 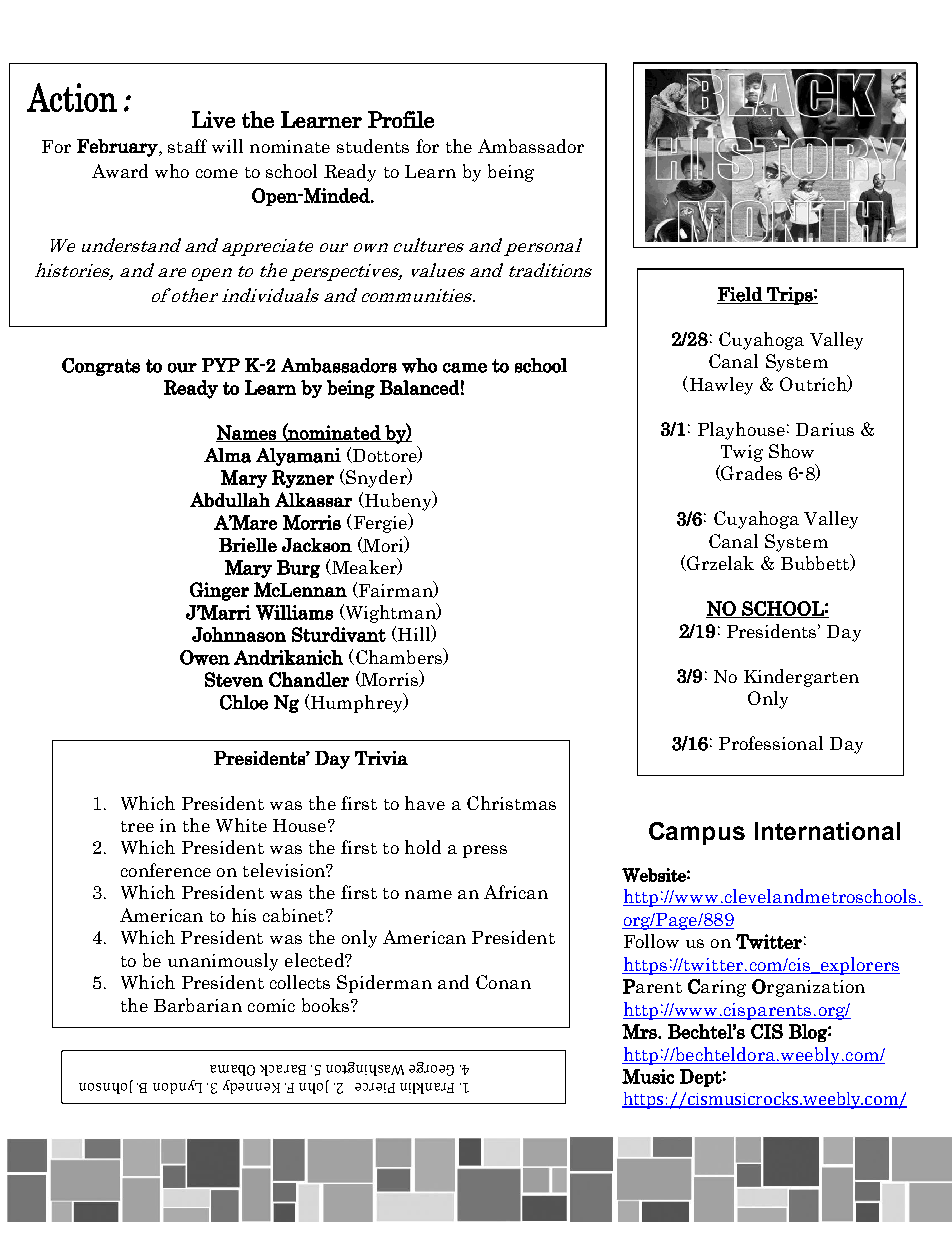 I want to click on Hawley, so click(x=720, y=386).
